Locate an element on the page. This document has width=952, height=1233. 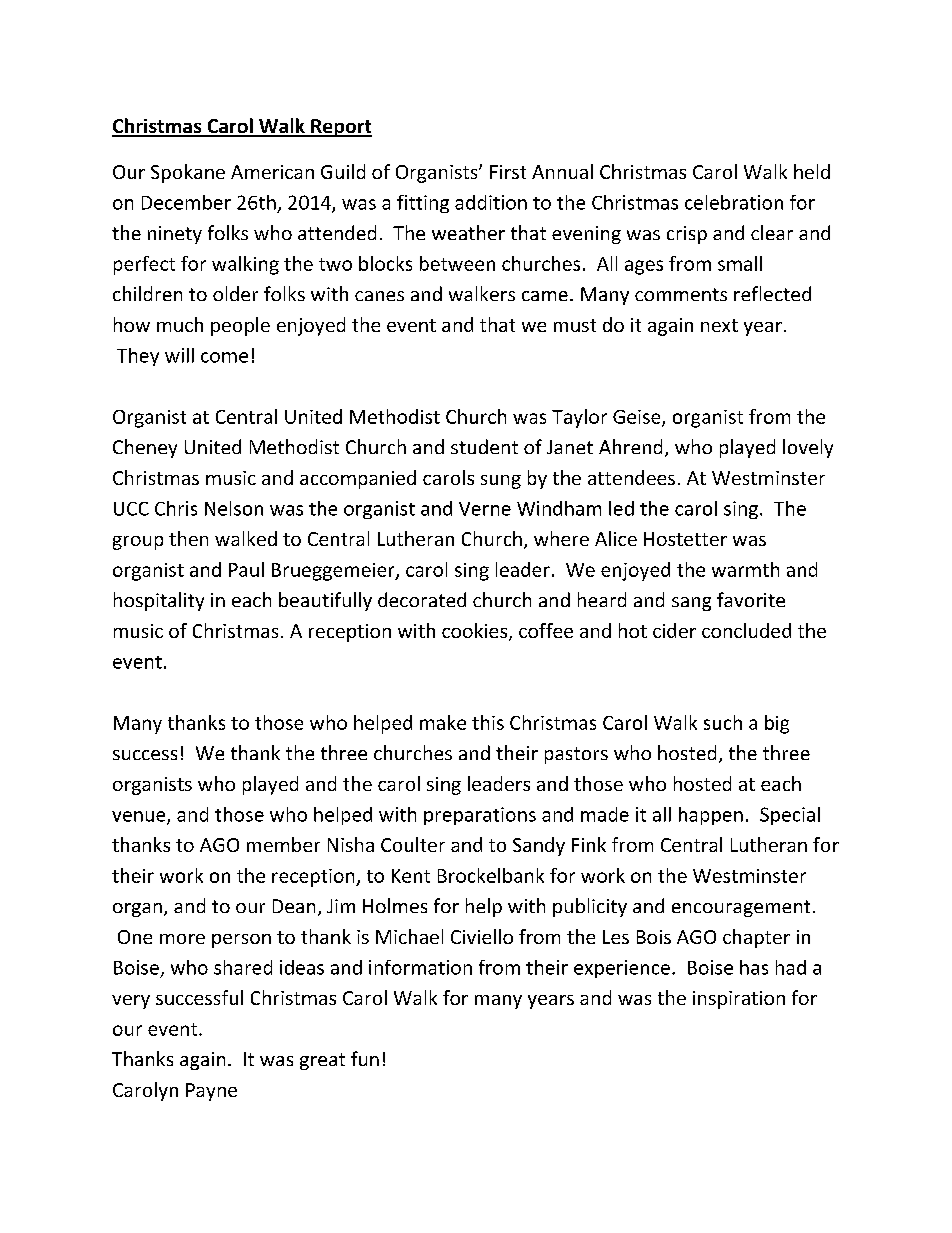
Payne is located at coordinates (211, 1092).
